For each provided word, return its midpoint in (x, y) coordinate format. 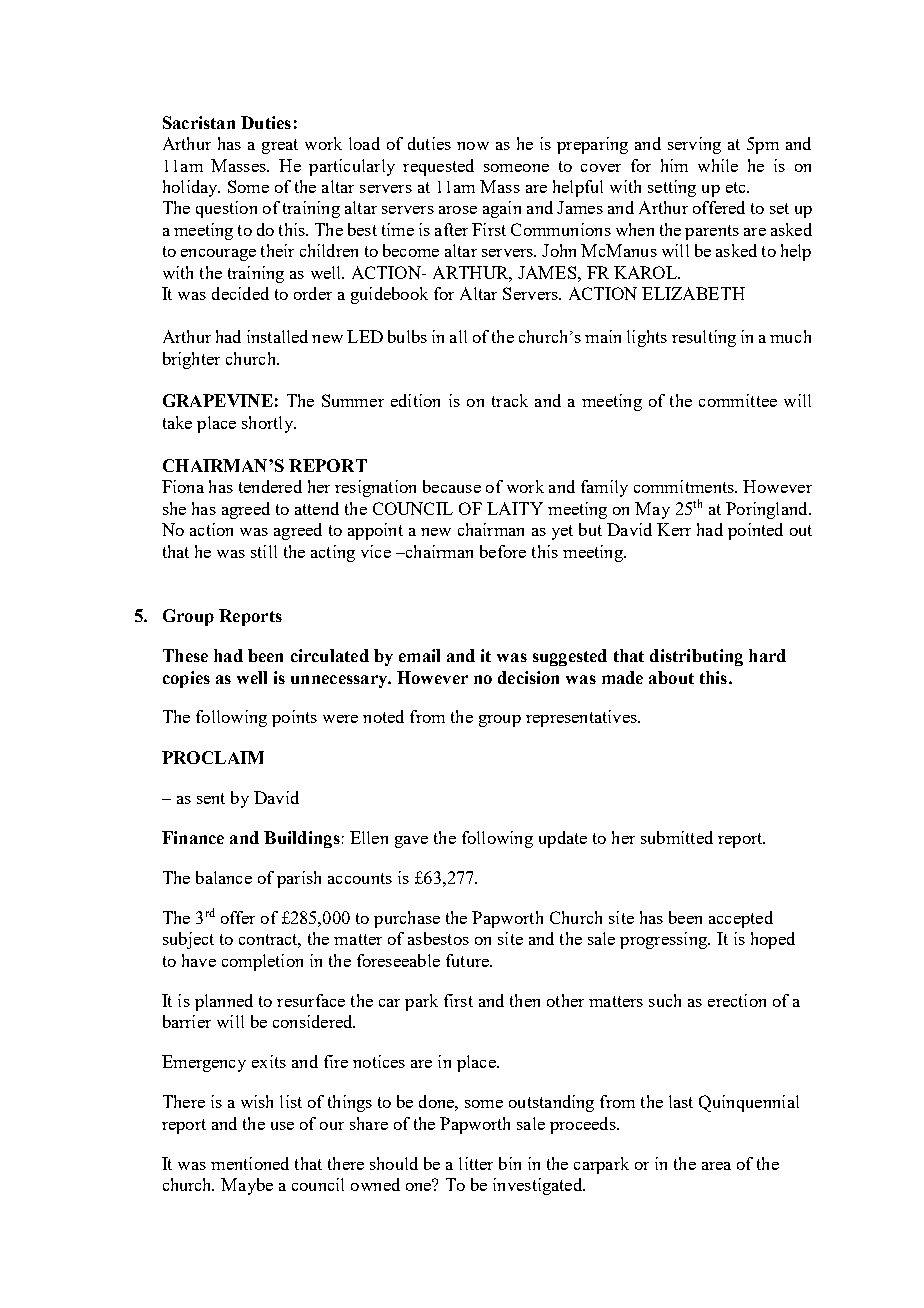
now (473, 146)
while (718, 165)
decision (528, 677)
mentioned (250, 1163)
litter (476, 1163)
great (280, 146)
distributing (696, 657)
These (185, 655)
